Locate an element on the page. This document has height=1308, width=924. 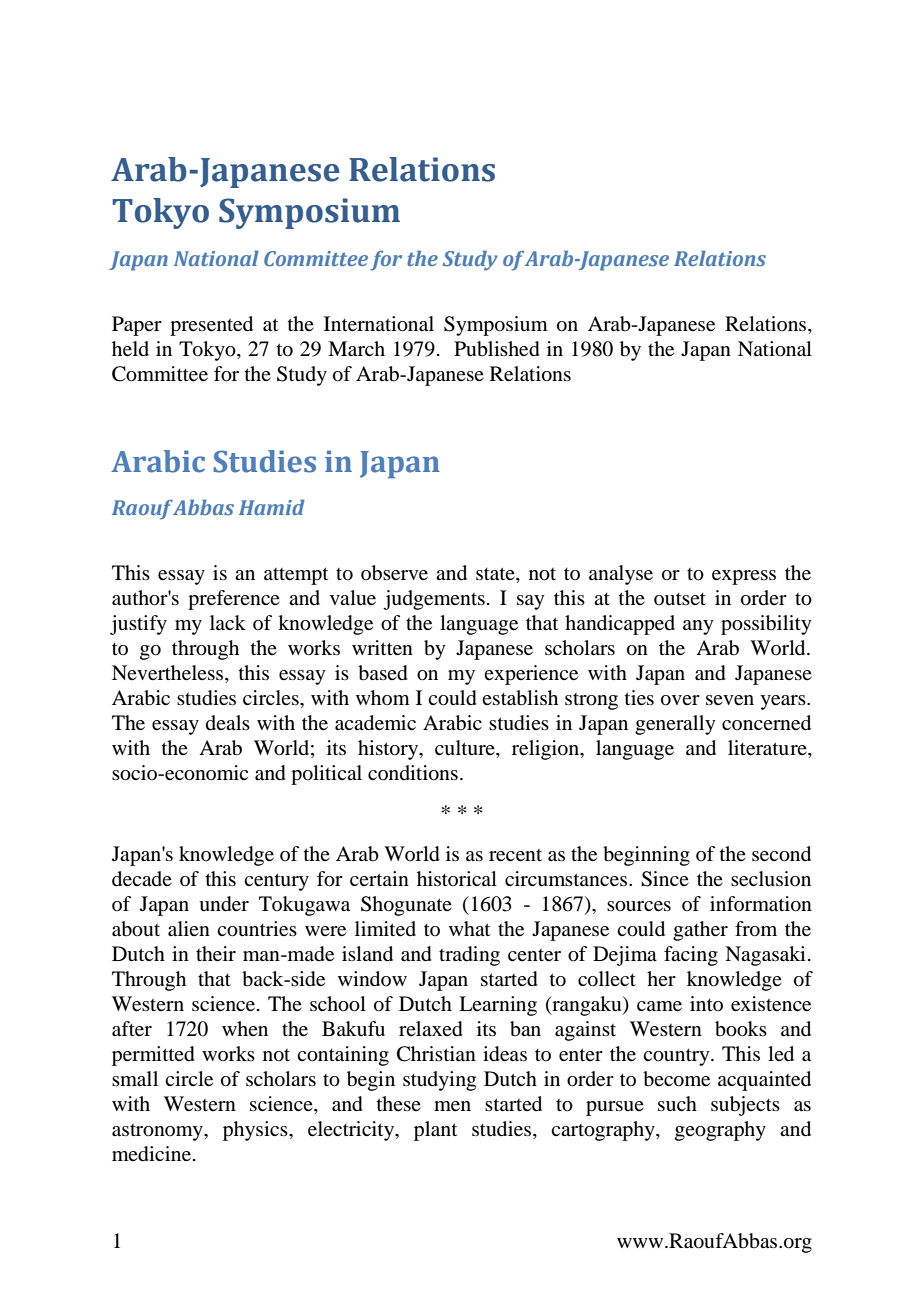
Published is located at coordinates (497, 349).
